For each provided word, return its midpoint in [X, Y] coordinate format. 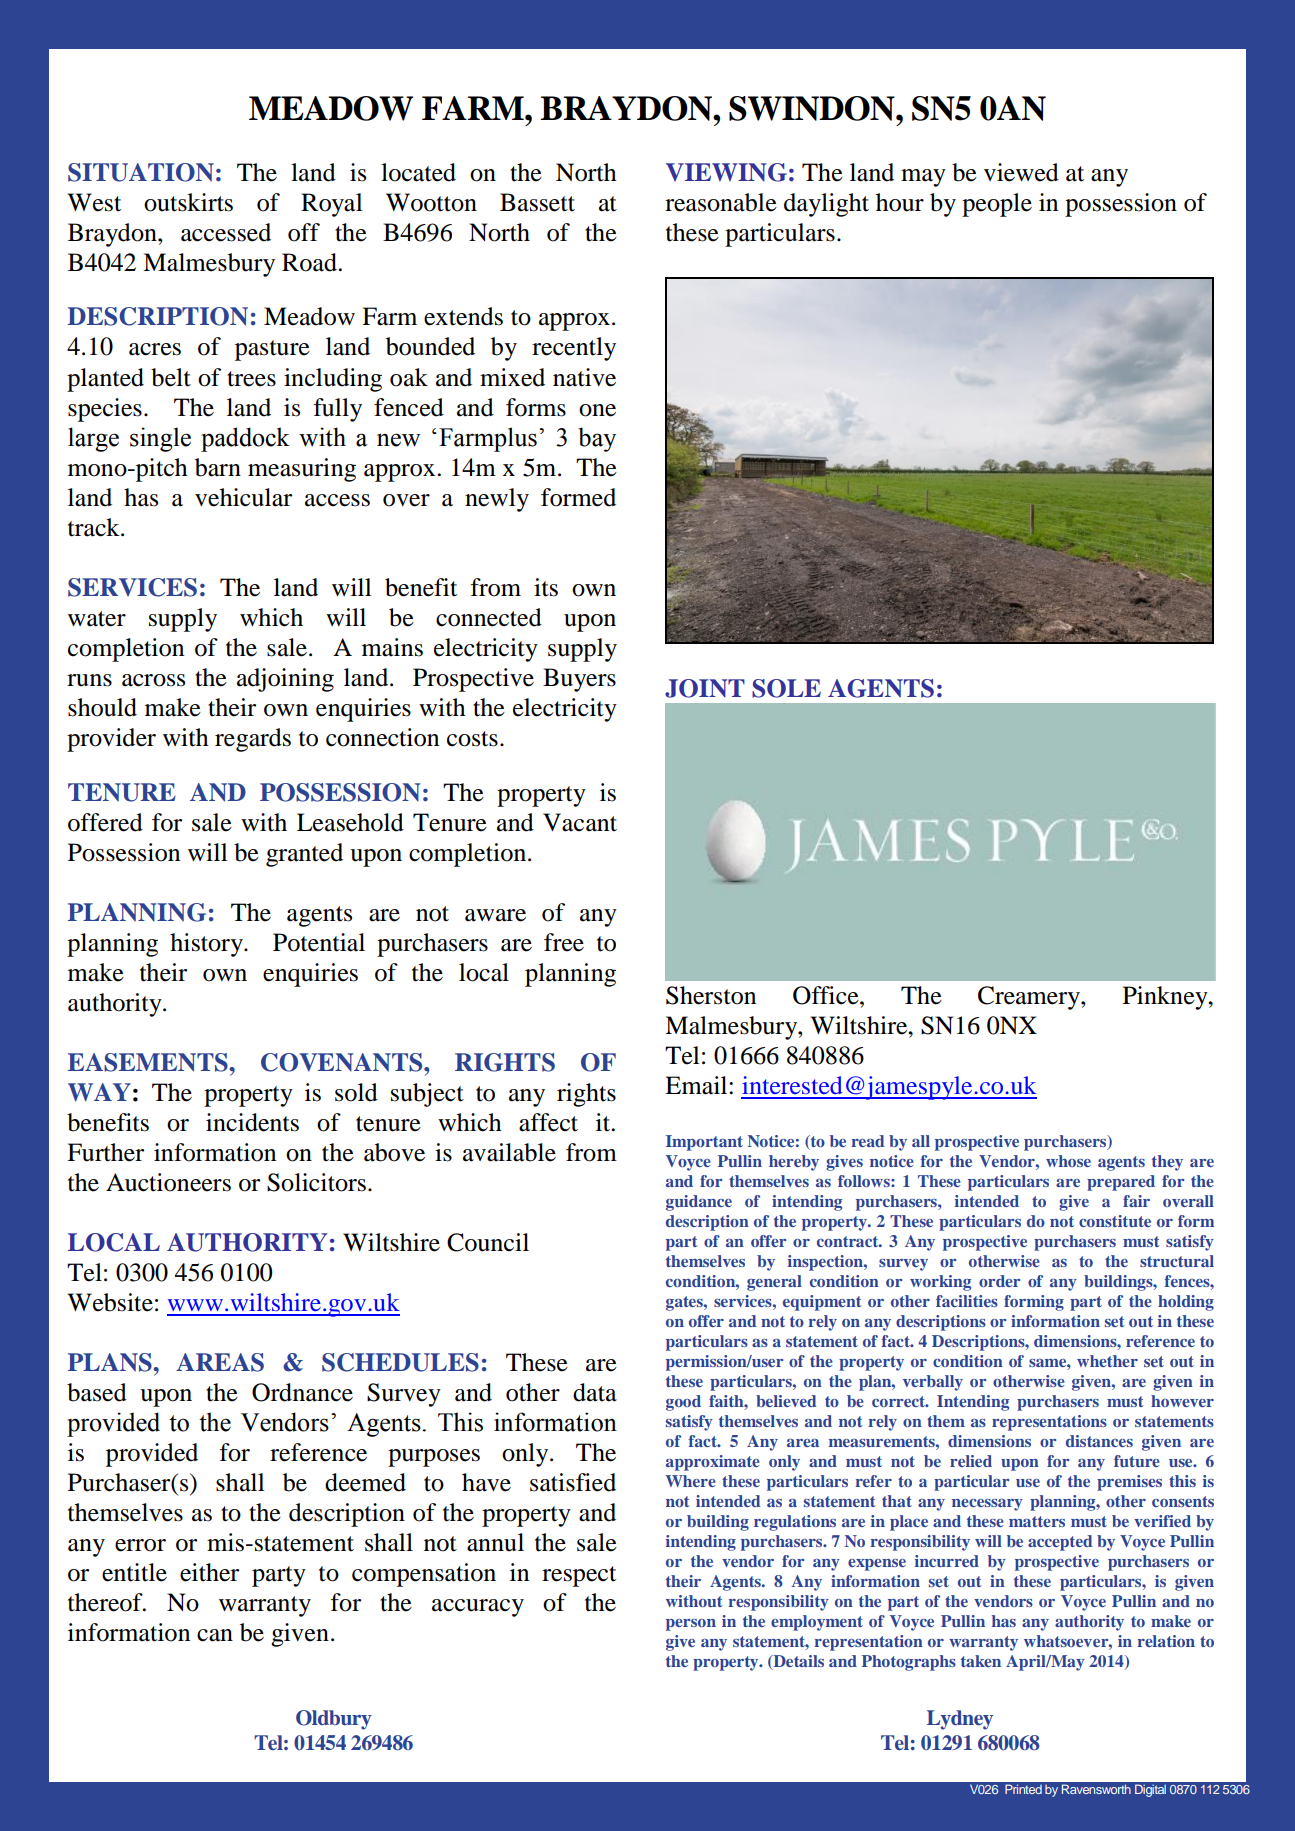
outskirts [188, 202]
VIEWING [726, 172]
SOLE [786, 688]
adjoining [285, 680]
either [209, 1572]
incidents [252, 1122]
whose [1068, 1161]
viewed [1021, 172]
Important [704, 1143]
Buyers [579, 680]
